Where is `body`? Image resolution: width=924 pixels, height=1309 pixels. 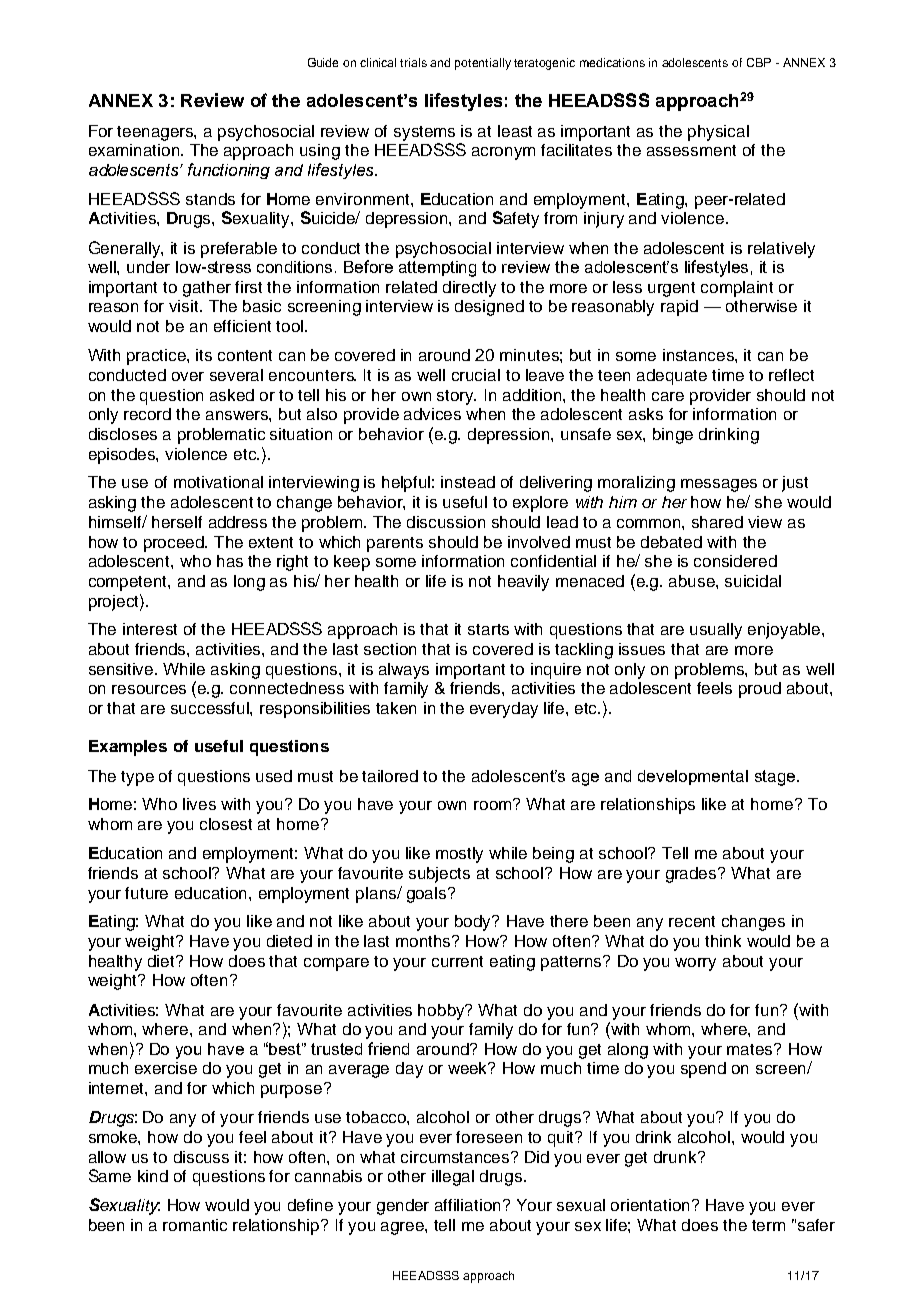 body is located at coordinates (474, 923).
